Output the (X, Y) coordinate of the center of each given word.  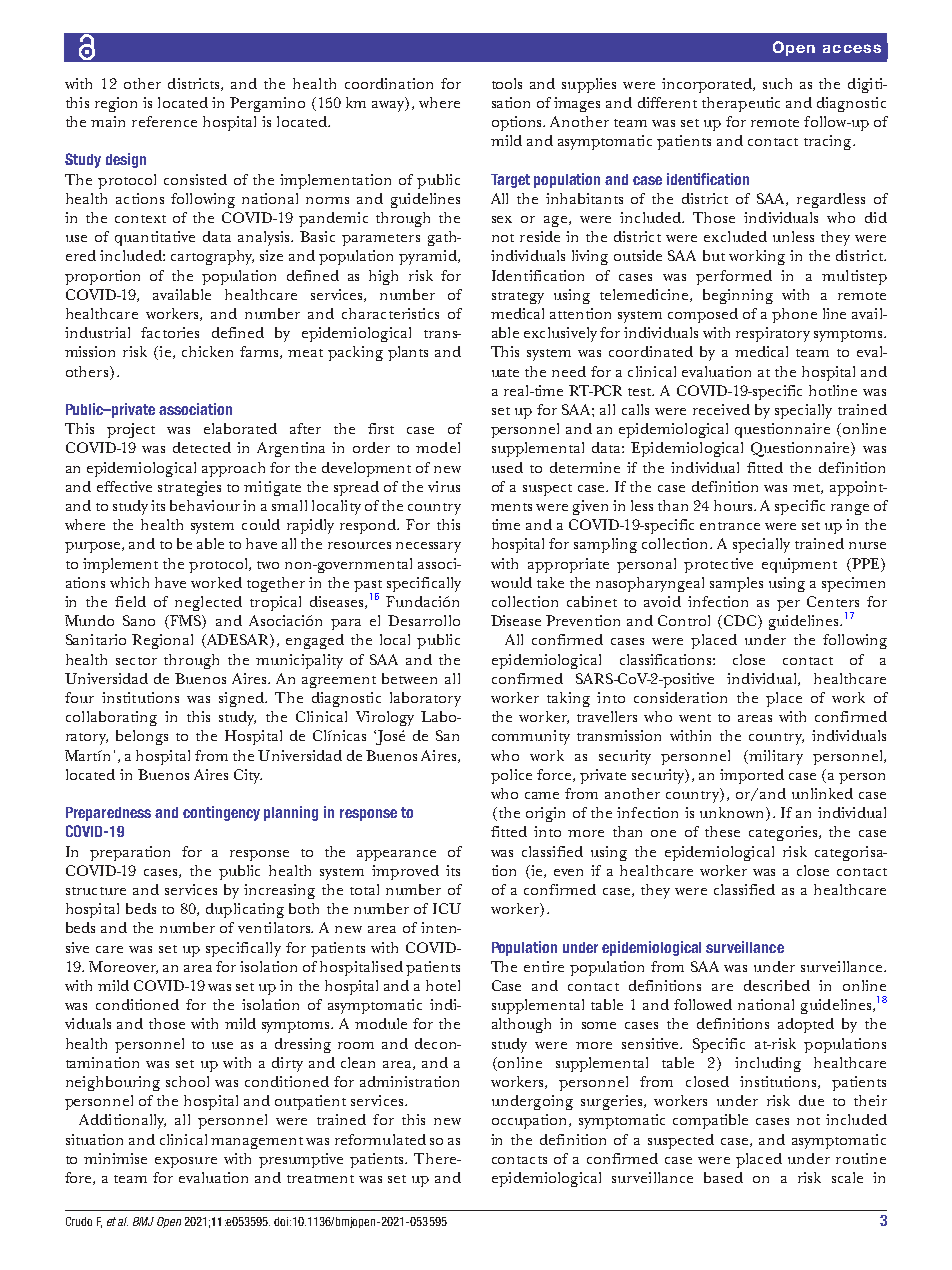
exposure (186, 1162)
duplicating (245, 910)
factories (170, 332)
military (775, 757)
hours (734, 505)
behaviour (205, 505)
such (777, 83)
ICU (447, 908)
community (531, 737)
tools (507, 83)
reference (164, 121)
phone (794, 315)
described (777, 985)
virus (444, 486)
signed (242, 699)
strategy (518, 298)
